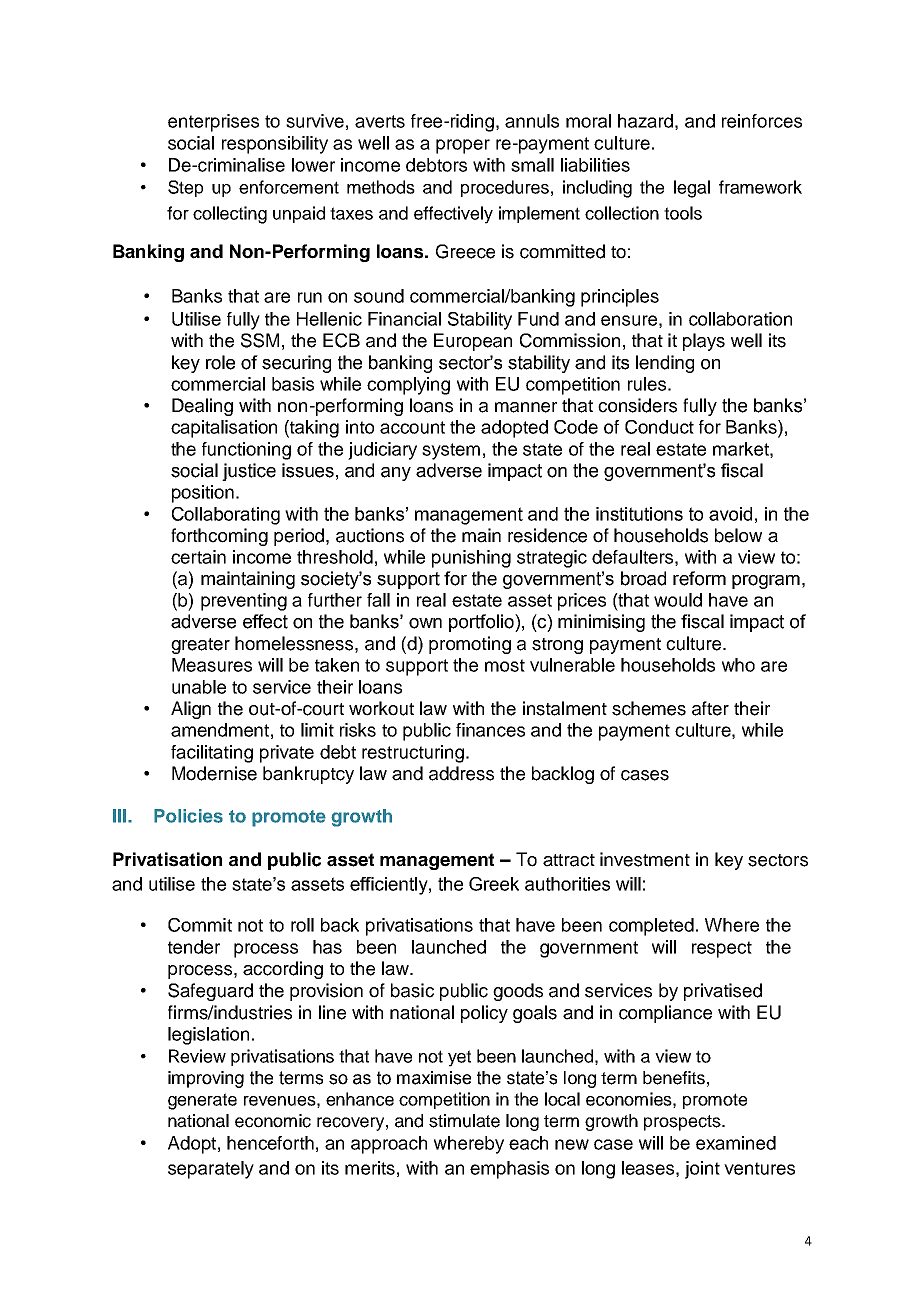 Image resolution: width=924 pixels, height=1308 pixels. What do you see at coordinates (200, 646) in the document?
I see `greater` at bounding box center [200, 646].
